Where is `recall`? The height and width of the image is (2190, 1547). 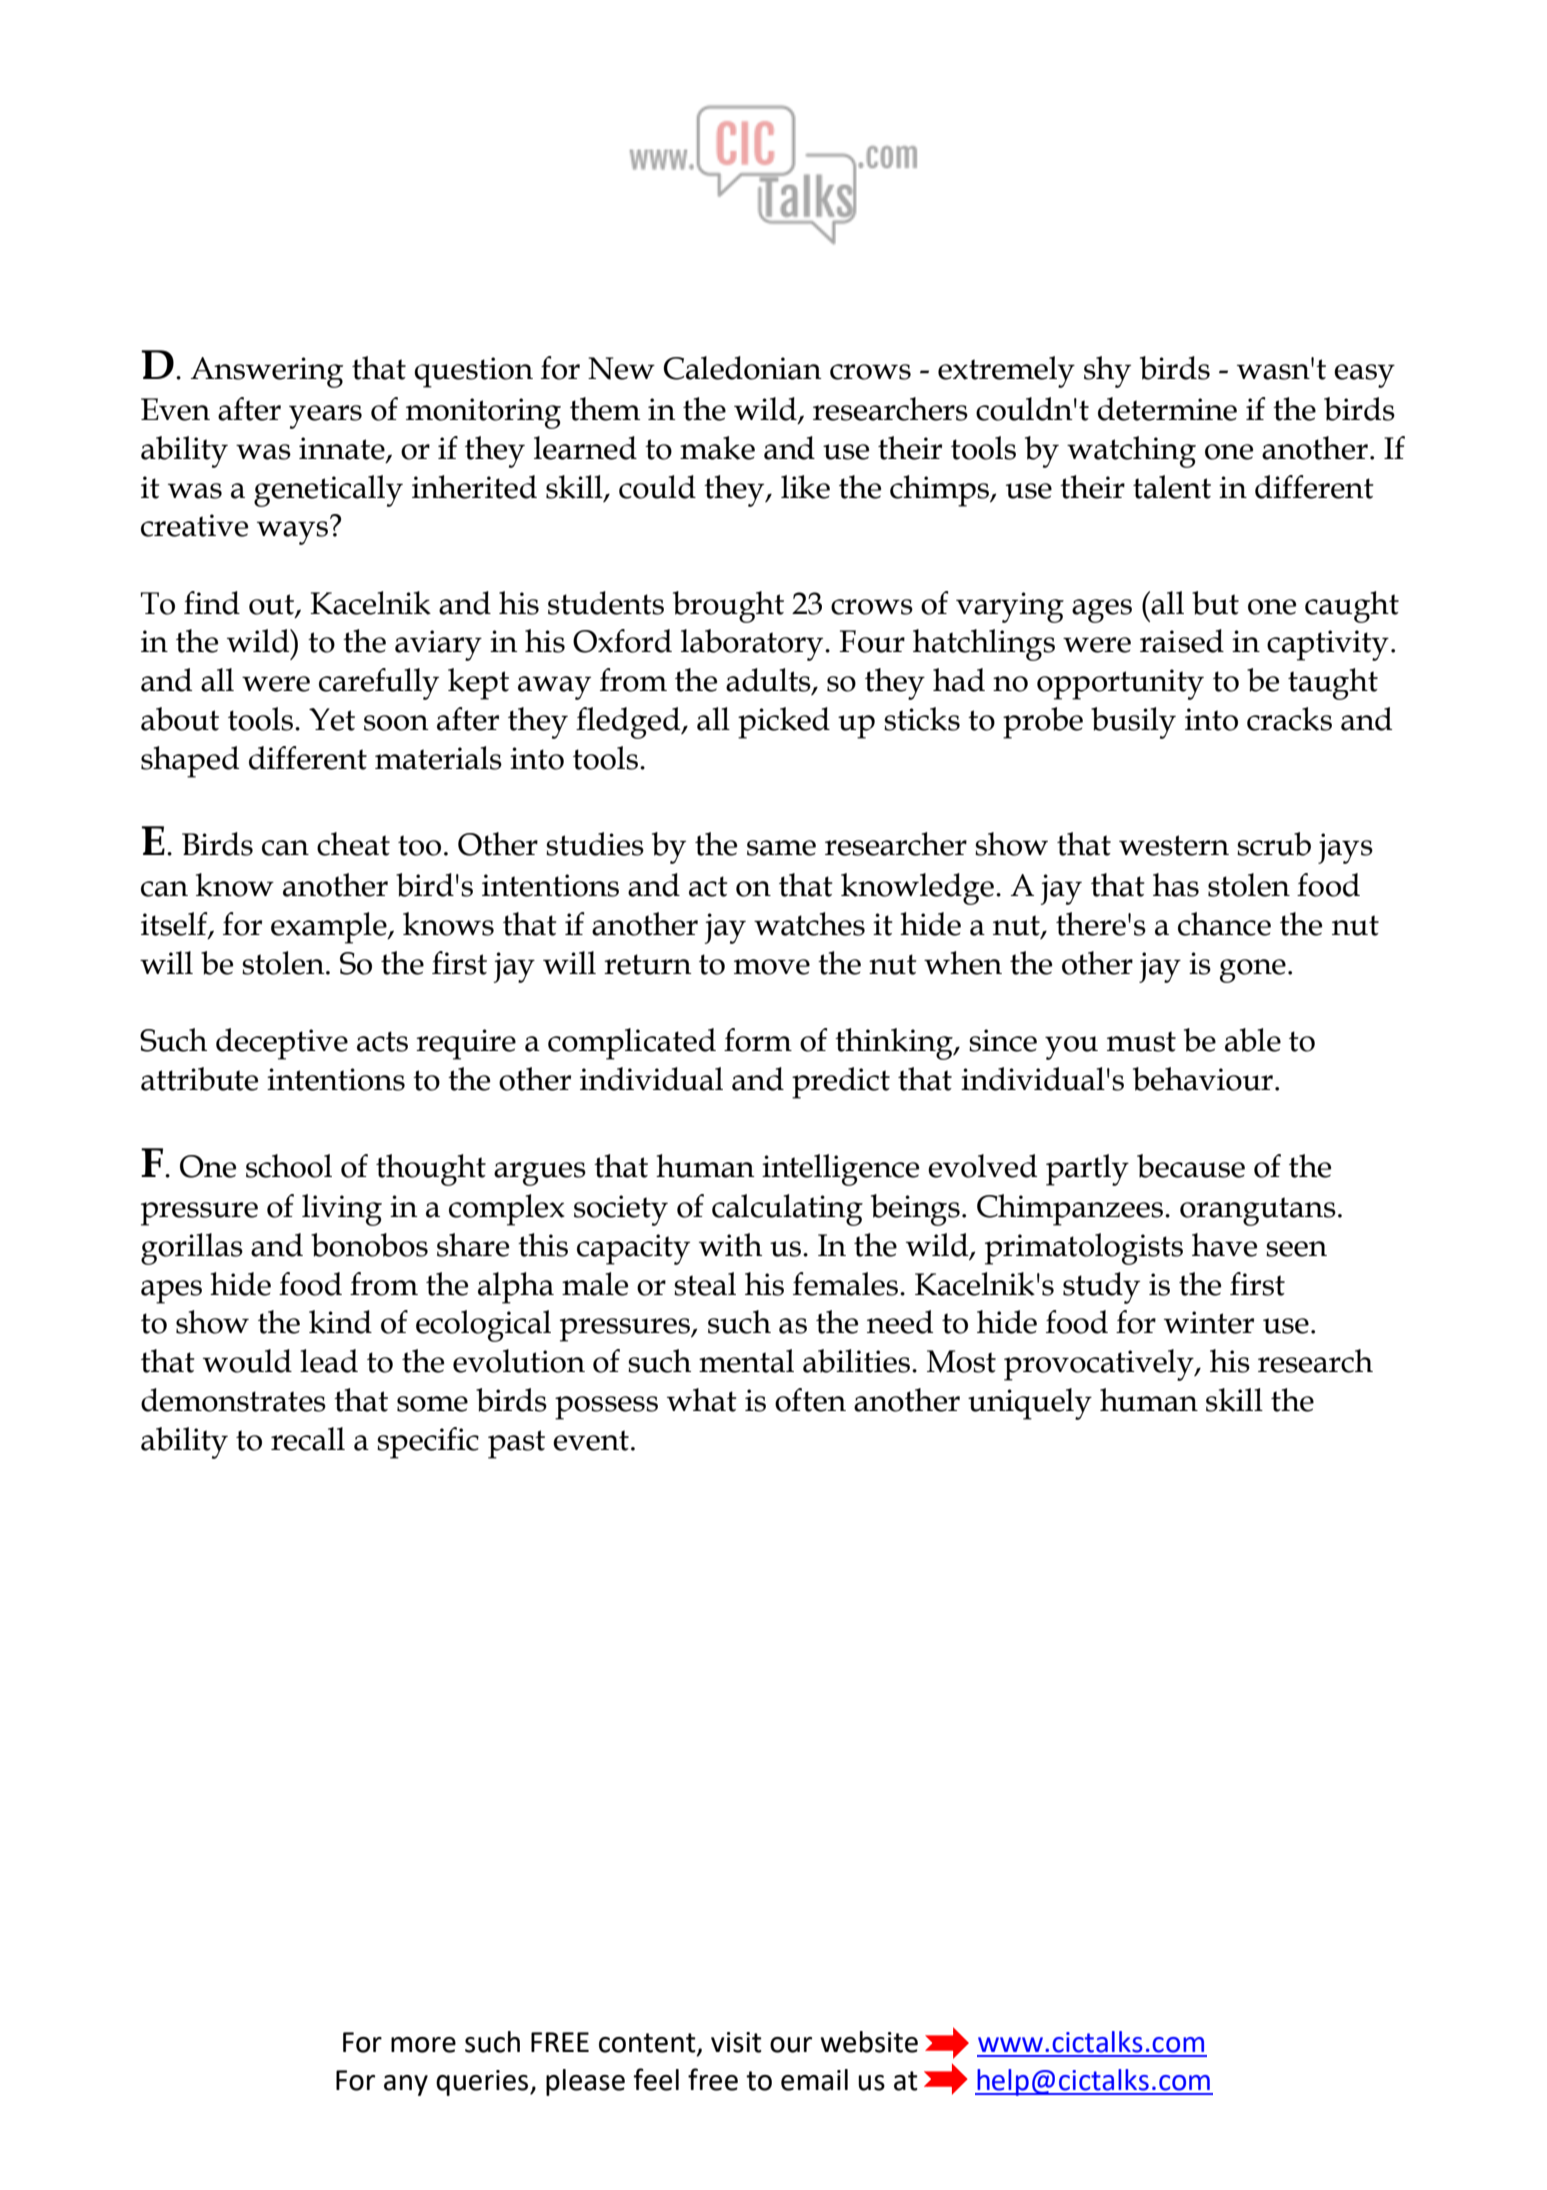 recall is located at coordinates (308, 1439).
